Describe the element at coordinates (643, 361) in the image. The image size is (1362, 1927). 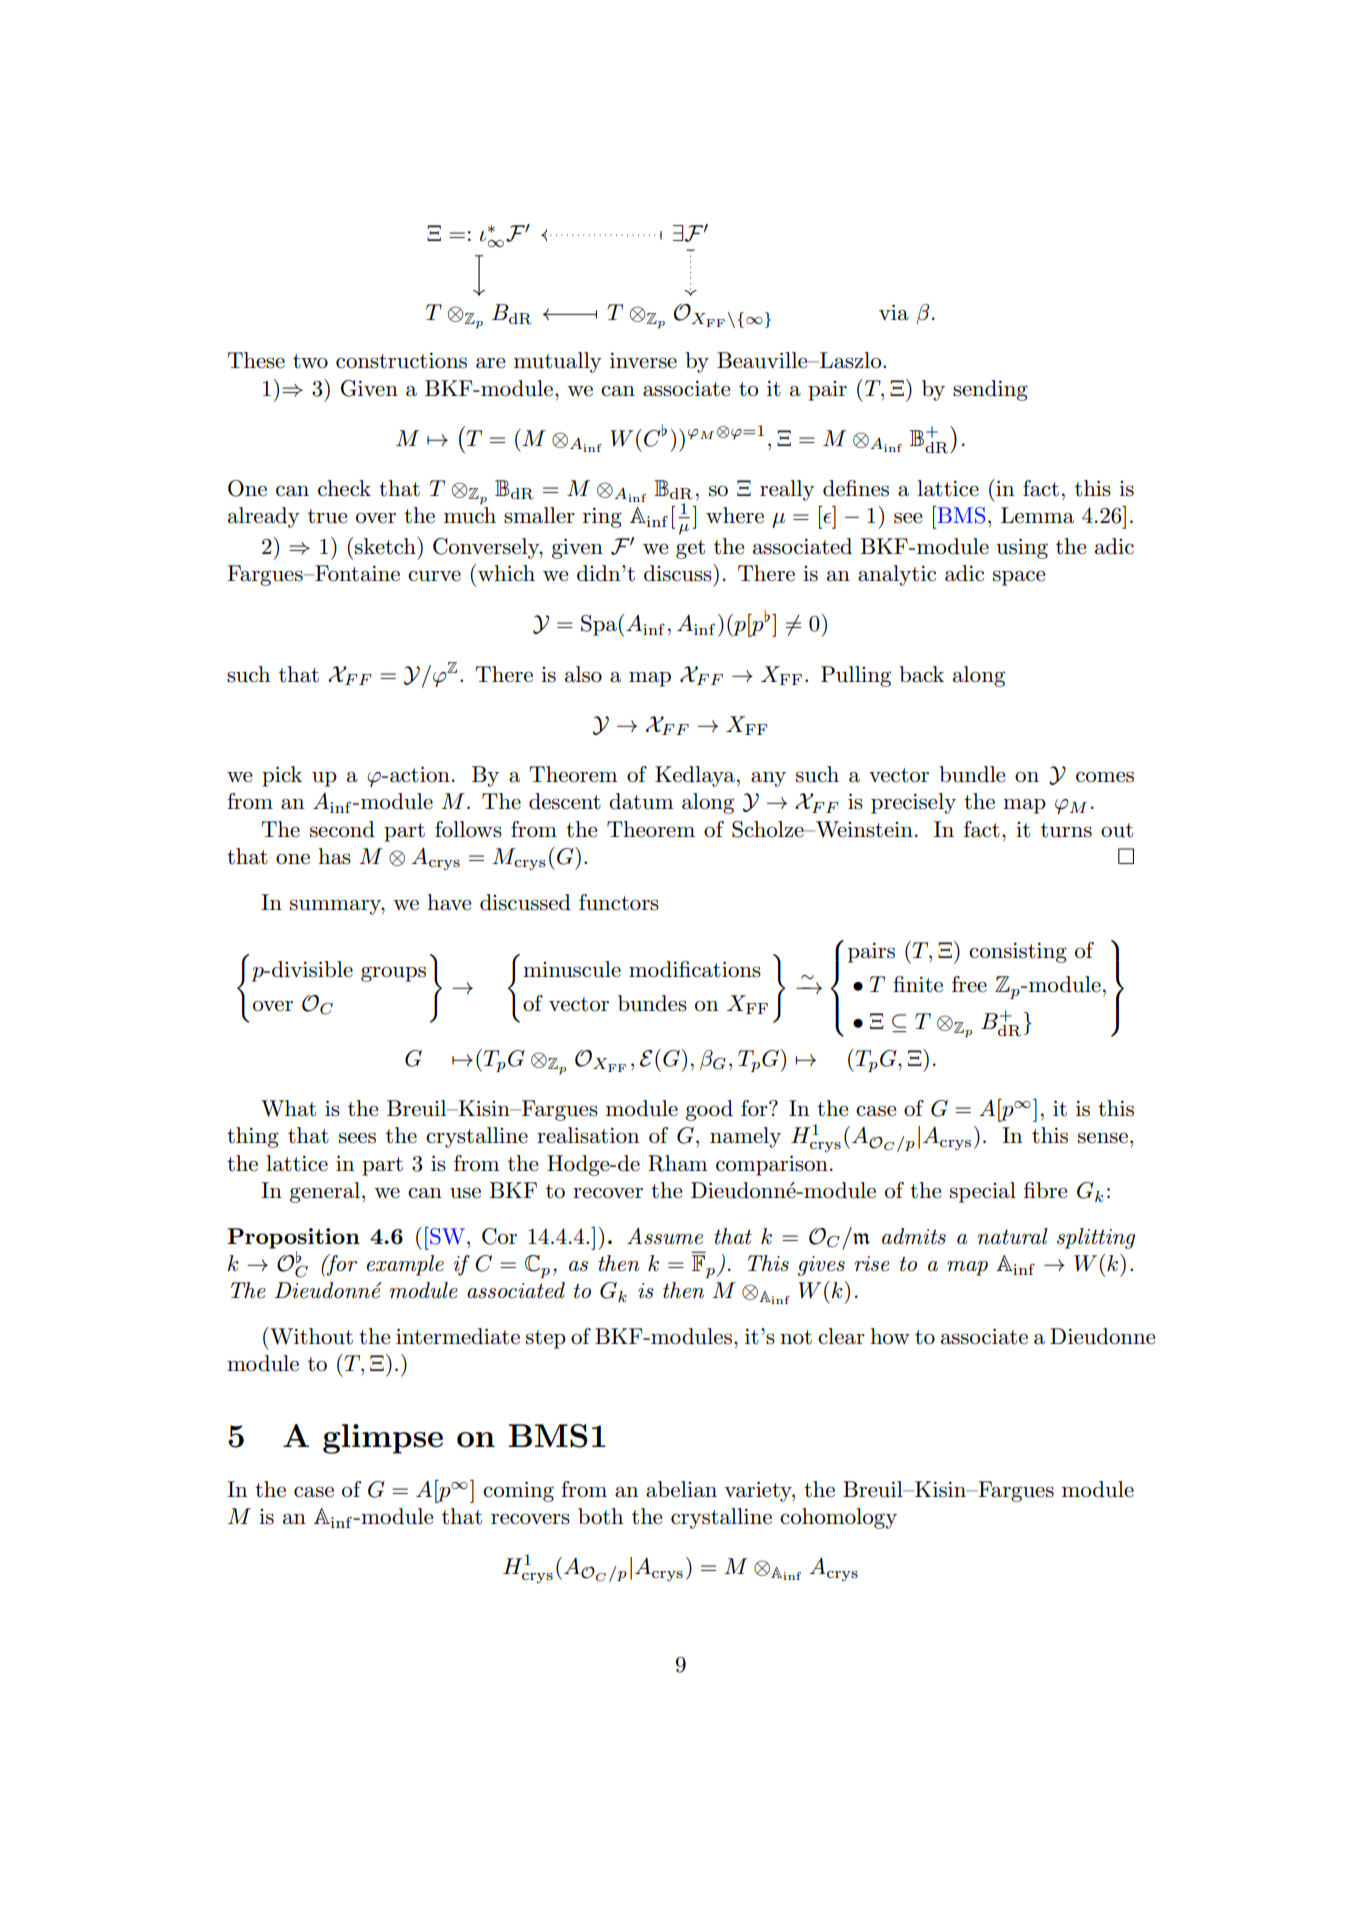
I see `inverse` at that location.
